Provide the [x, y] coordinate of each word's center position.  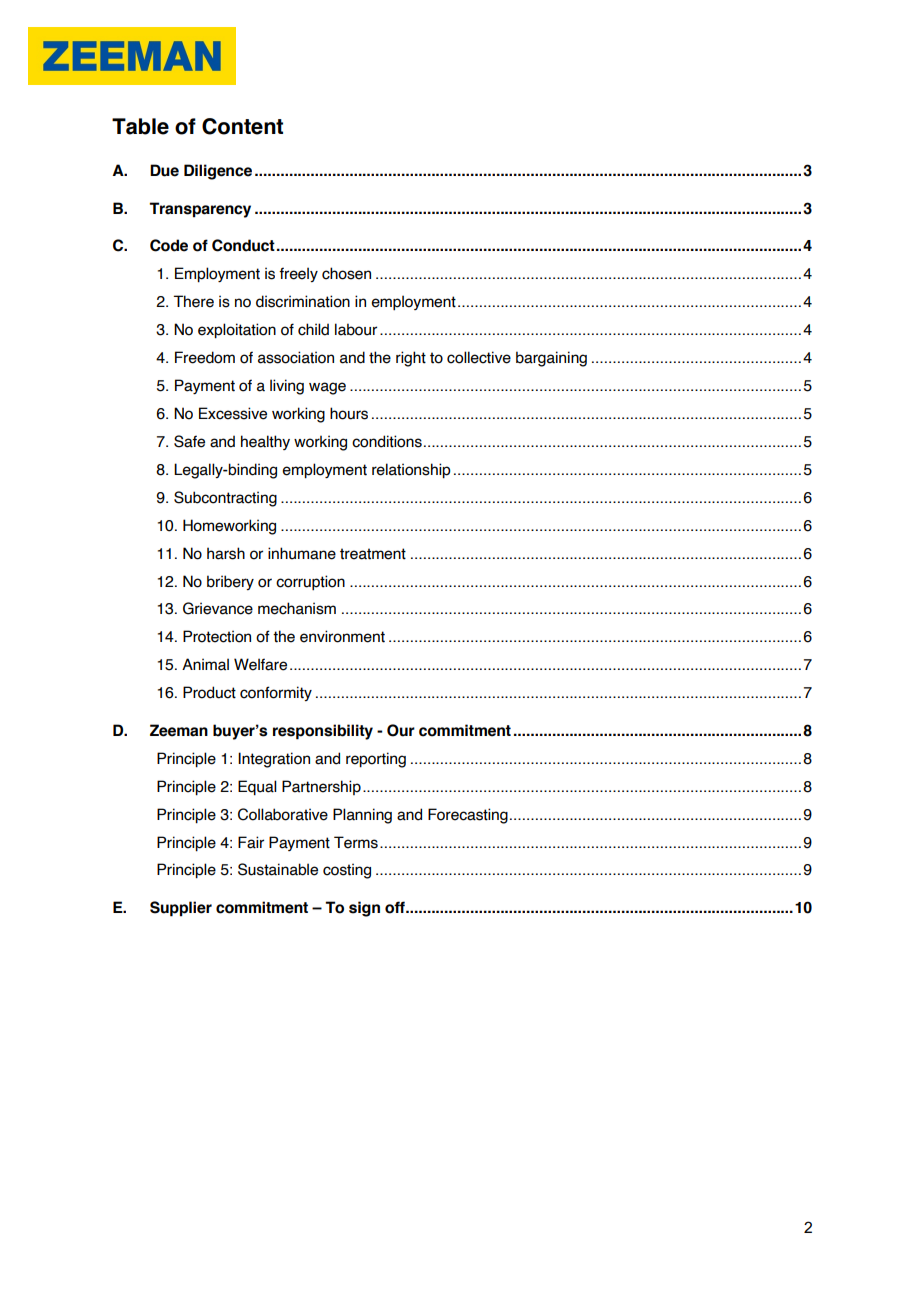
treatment [373, 554]
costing [347, 871]
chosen [346, 273]
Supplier [181, 909]
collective [479, 357]
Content [242, 126]
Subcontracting [225, 499]
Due [164, 170]
